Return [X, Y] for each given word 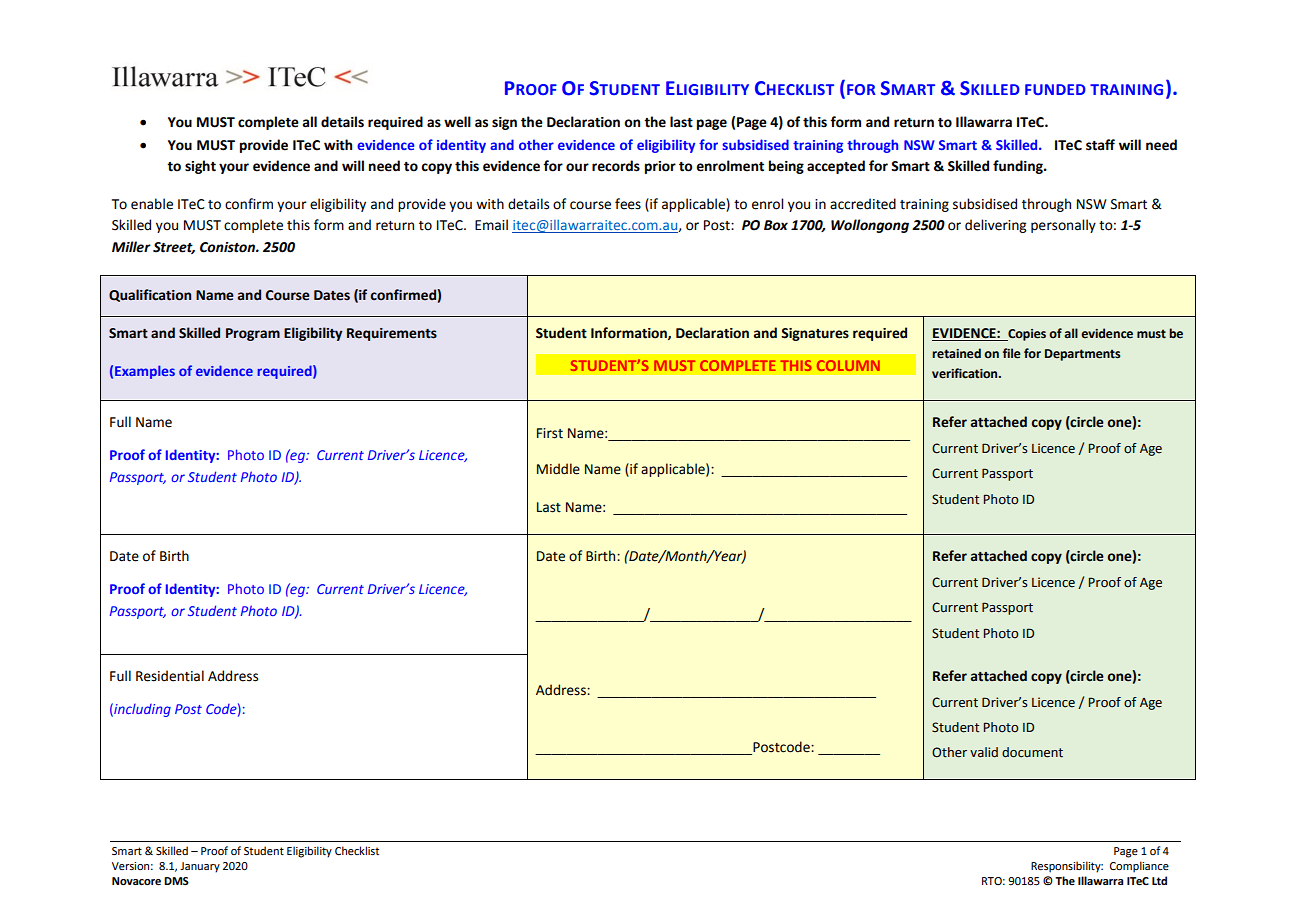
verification [966, 373]
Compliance [1139, 867]
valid [984, 752]
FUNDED [1055, 89]
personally [1063, 226]
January [200, 867]
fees [628, 204]
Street [174, 248]
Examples [145, 372]
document [1032, 752]
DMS [176, 881]
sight [200, 167]
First [550, 433]
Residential [170, 676]
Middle [558, 469]
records [616, 166]
